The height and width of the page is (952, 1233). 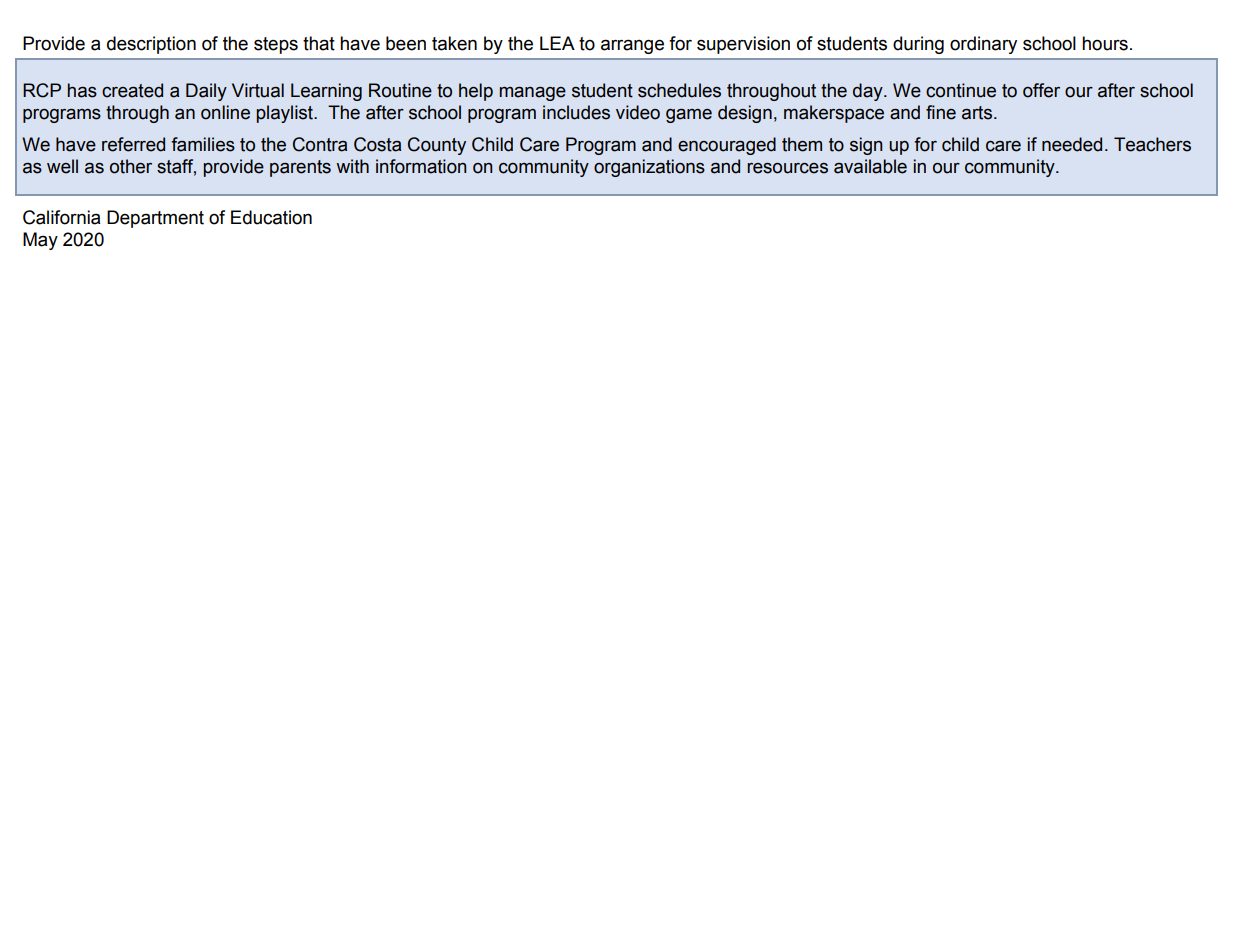 I want to click on available, so click(x=870, y=166).
